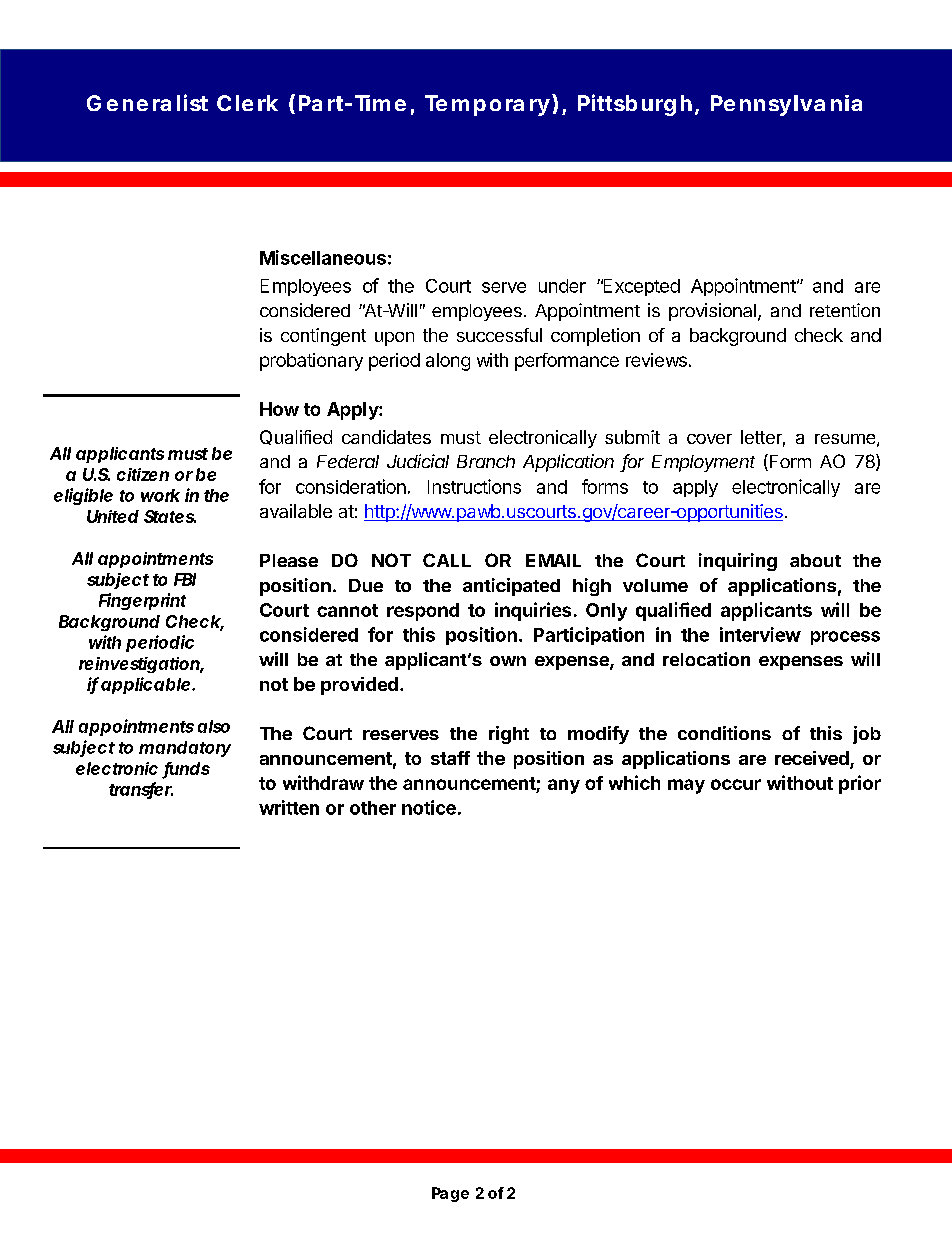  I want to click on provisional, so click(712, 312).
